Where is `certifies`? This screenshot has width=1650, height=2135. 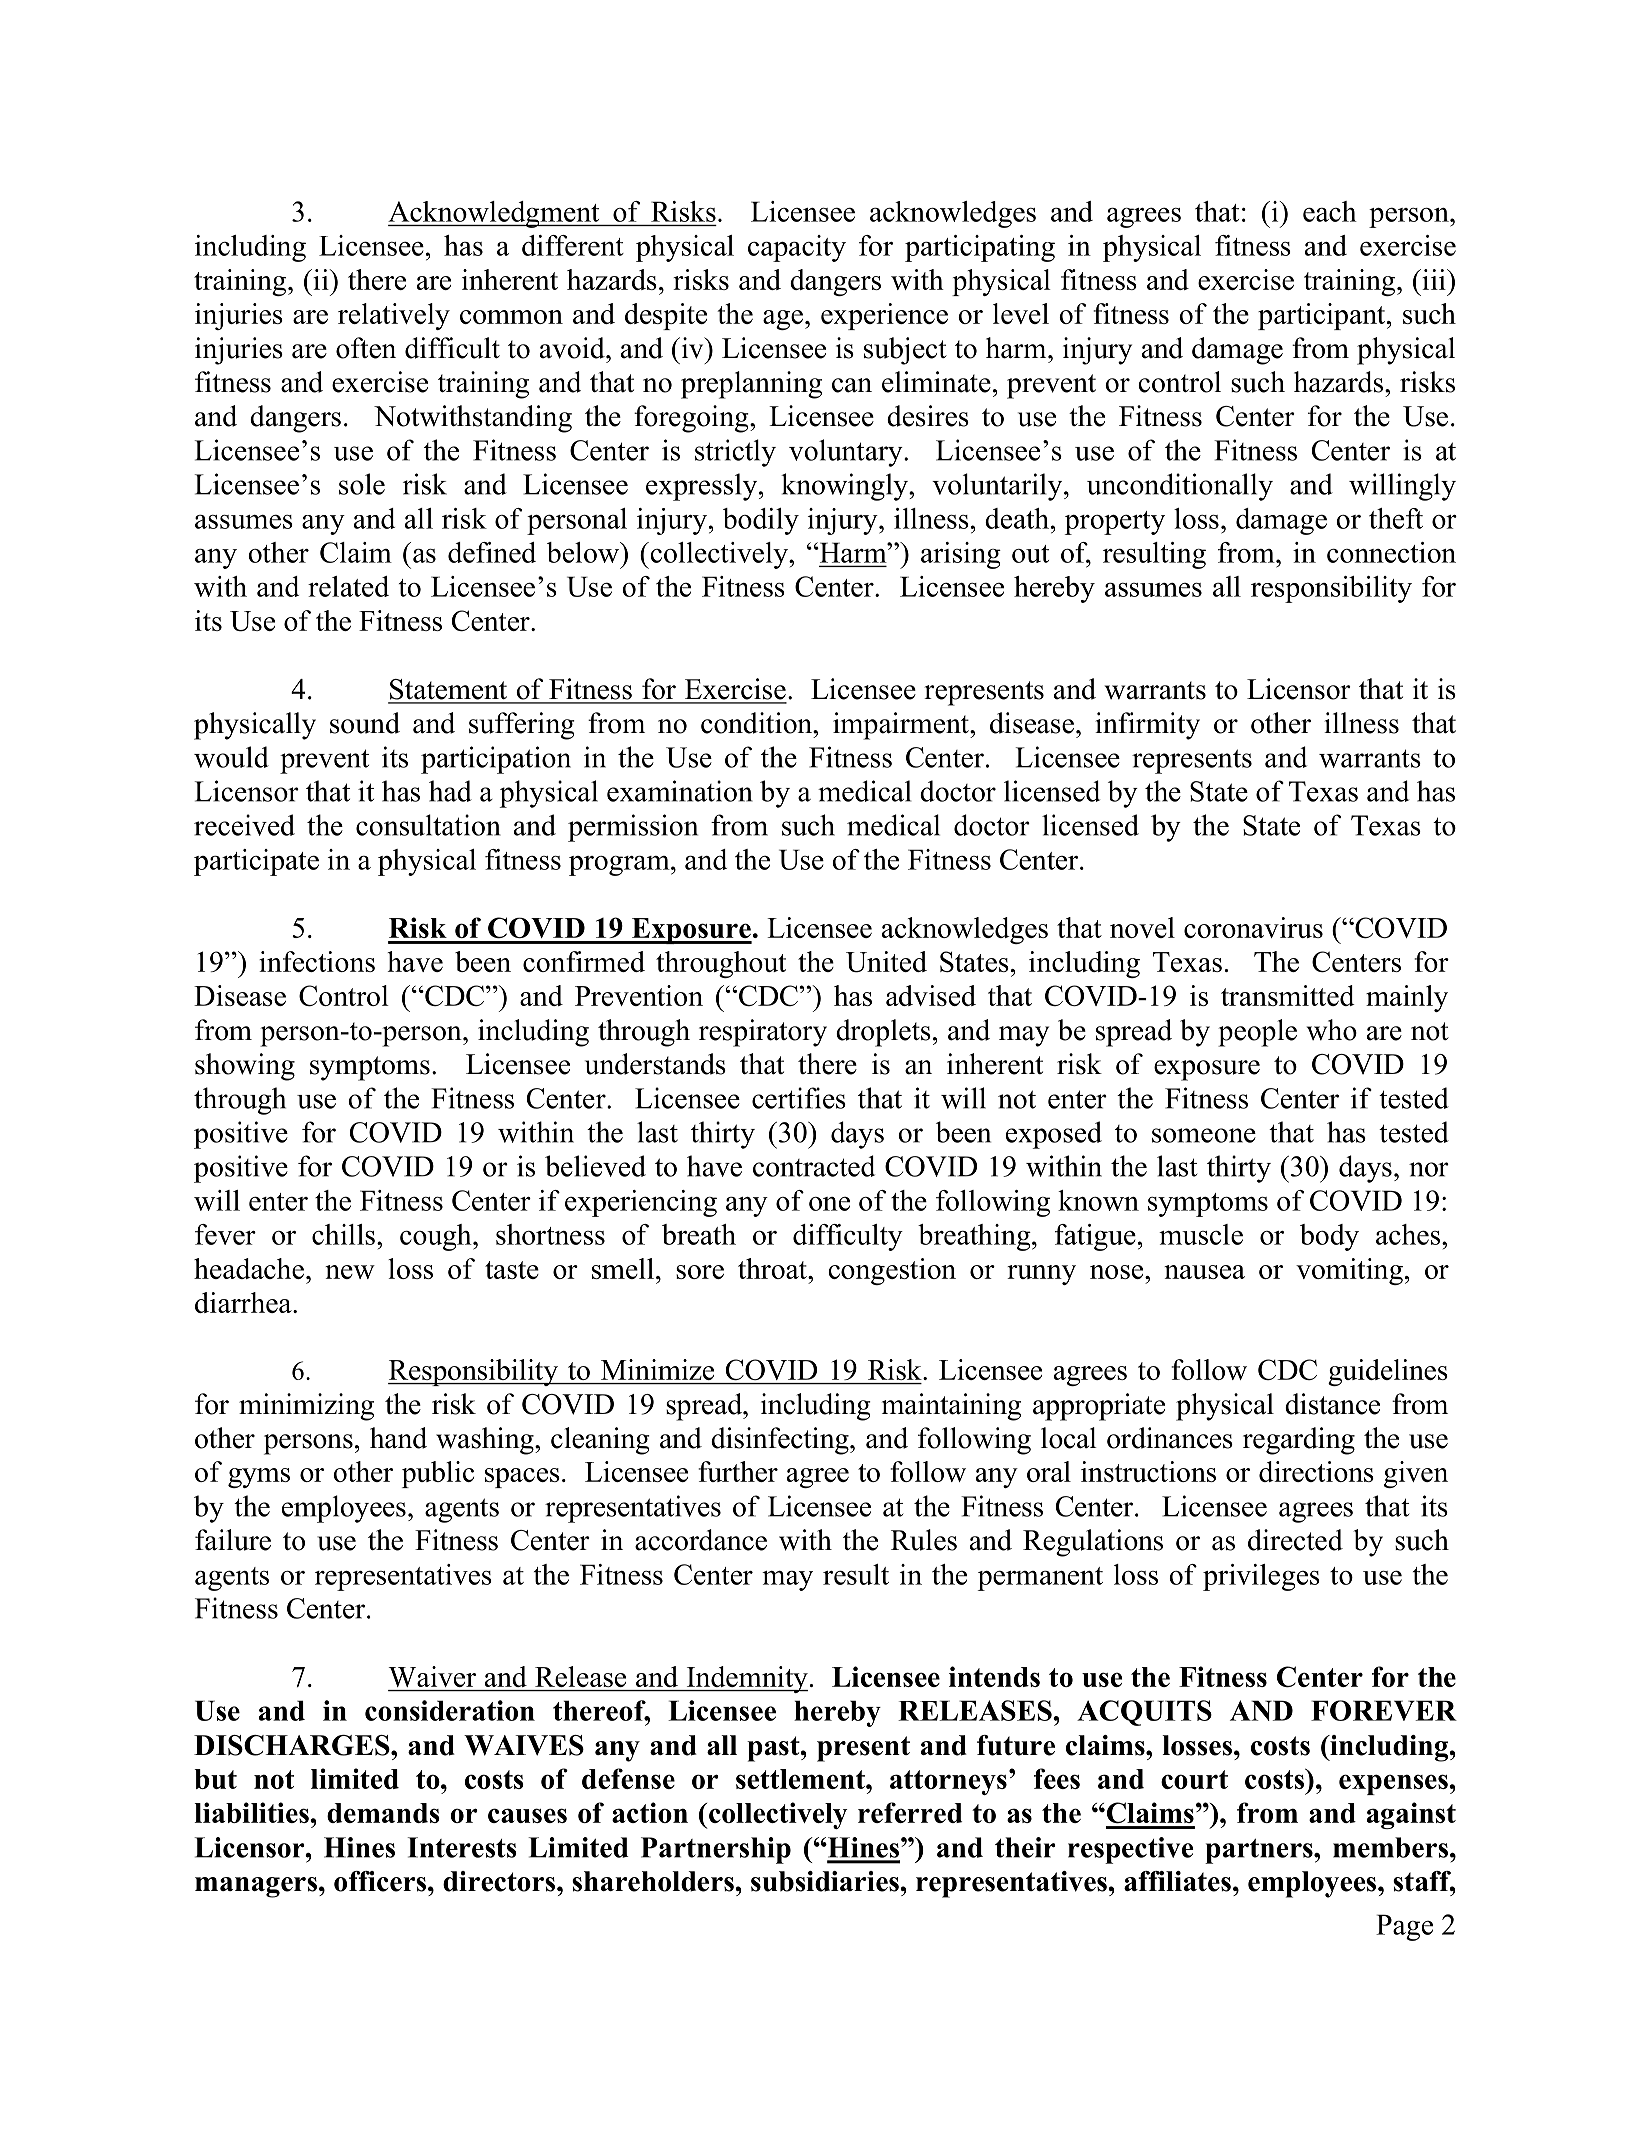
certifies is located at coordinates (799, 1098).
